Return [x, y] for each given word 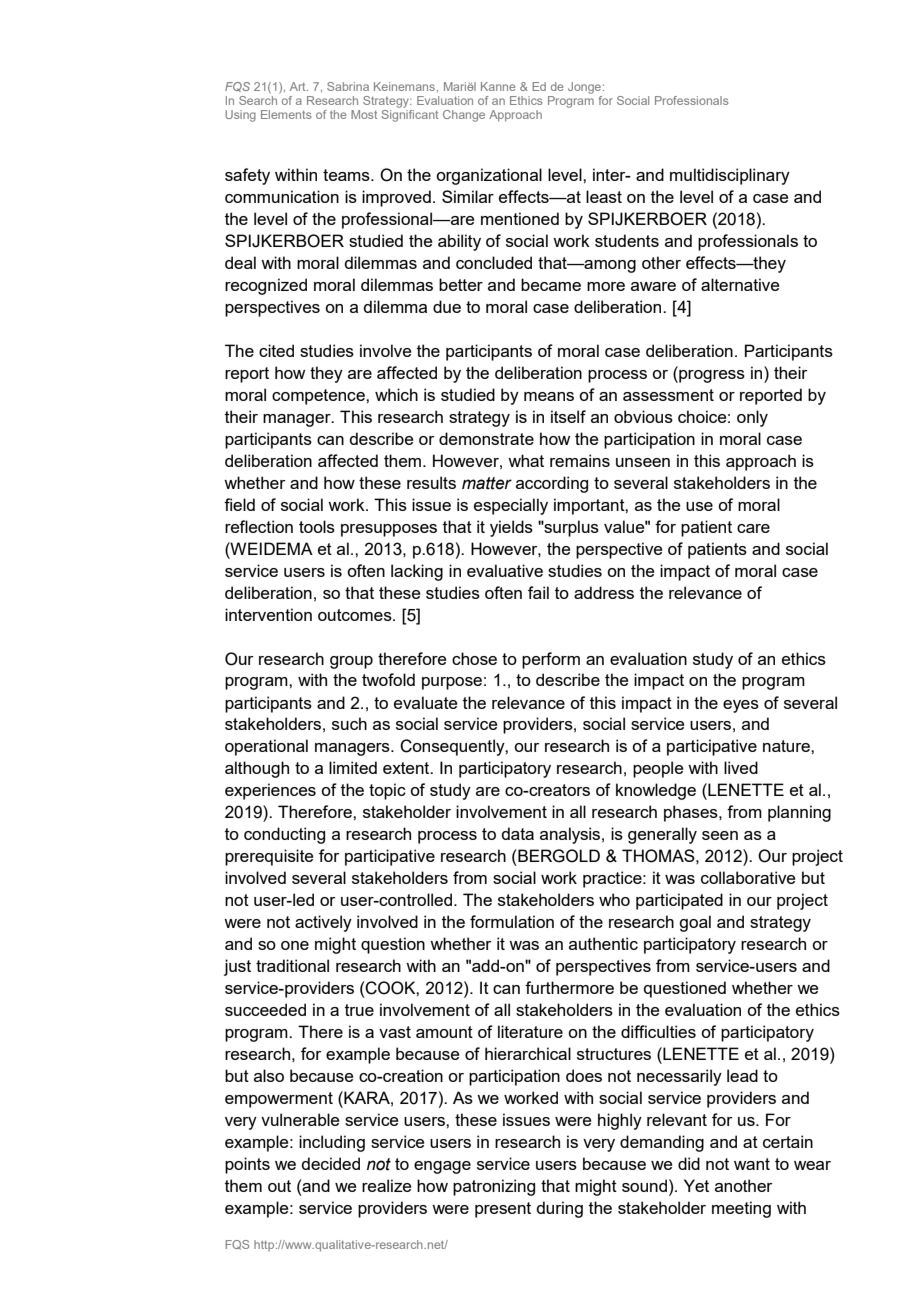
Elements [286, 114]
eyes [741, 706]
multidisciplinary [730, 176]
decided [330, 1163]
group [351, 662]
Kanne [498, 86]
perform [551, 660]
